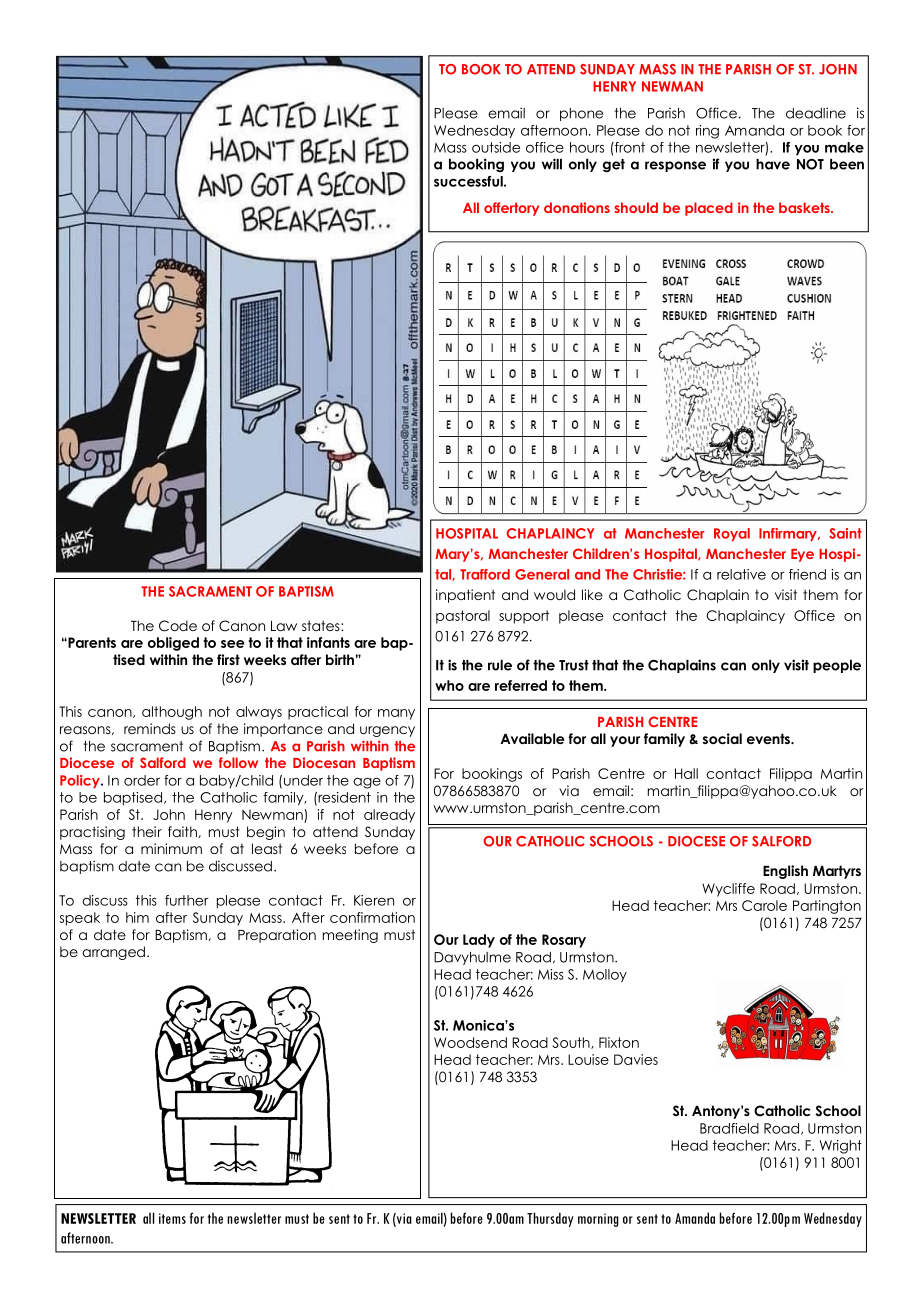  I want to click on English, so click(785, 872).
